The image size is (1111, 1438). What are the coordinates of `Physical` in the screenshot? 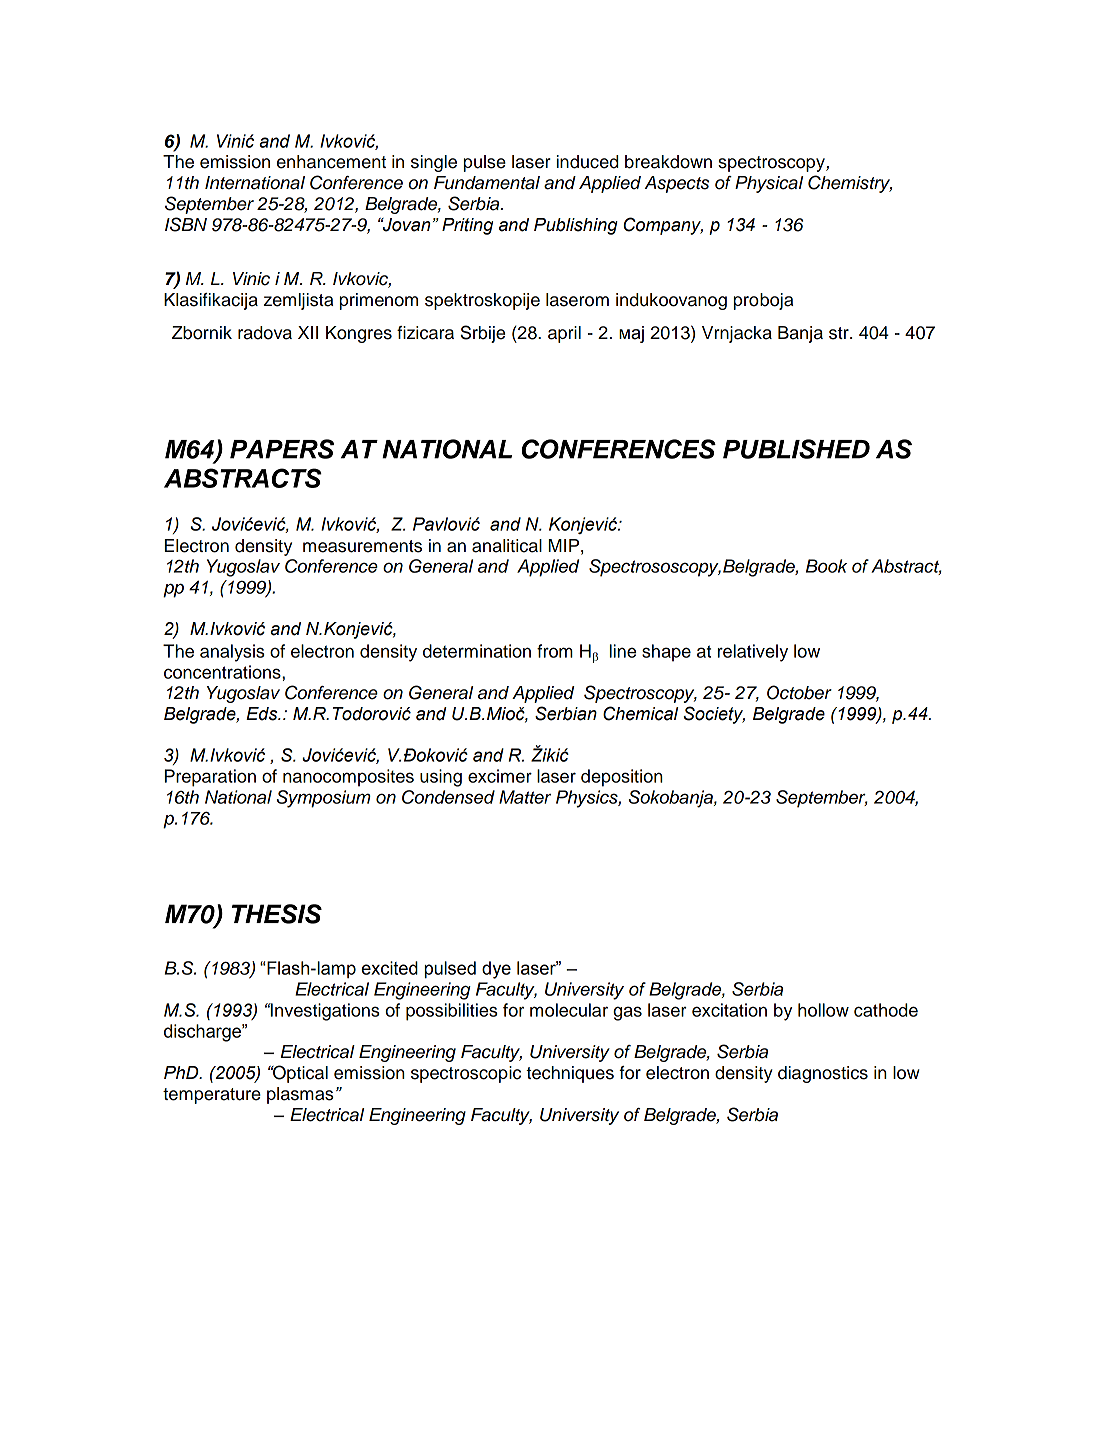 It's located at (769, 184).
